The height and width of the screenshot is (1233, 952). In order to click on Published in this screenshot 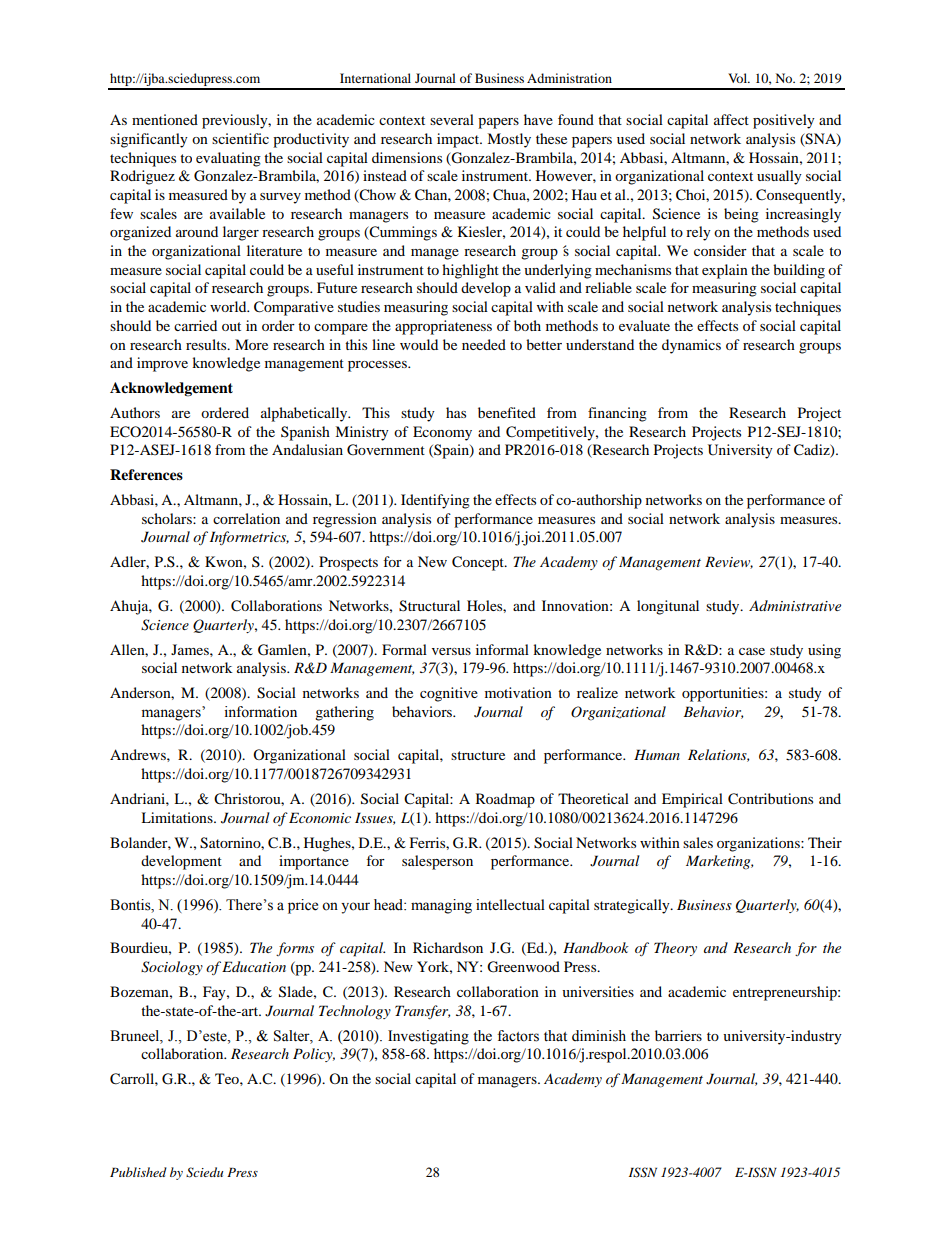, I will do `click(138, 1172)`.
